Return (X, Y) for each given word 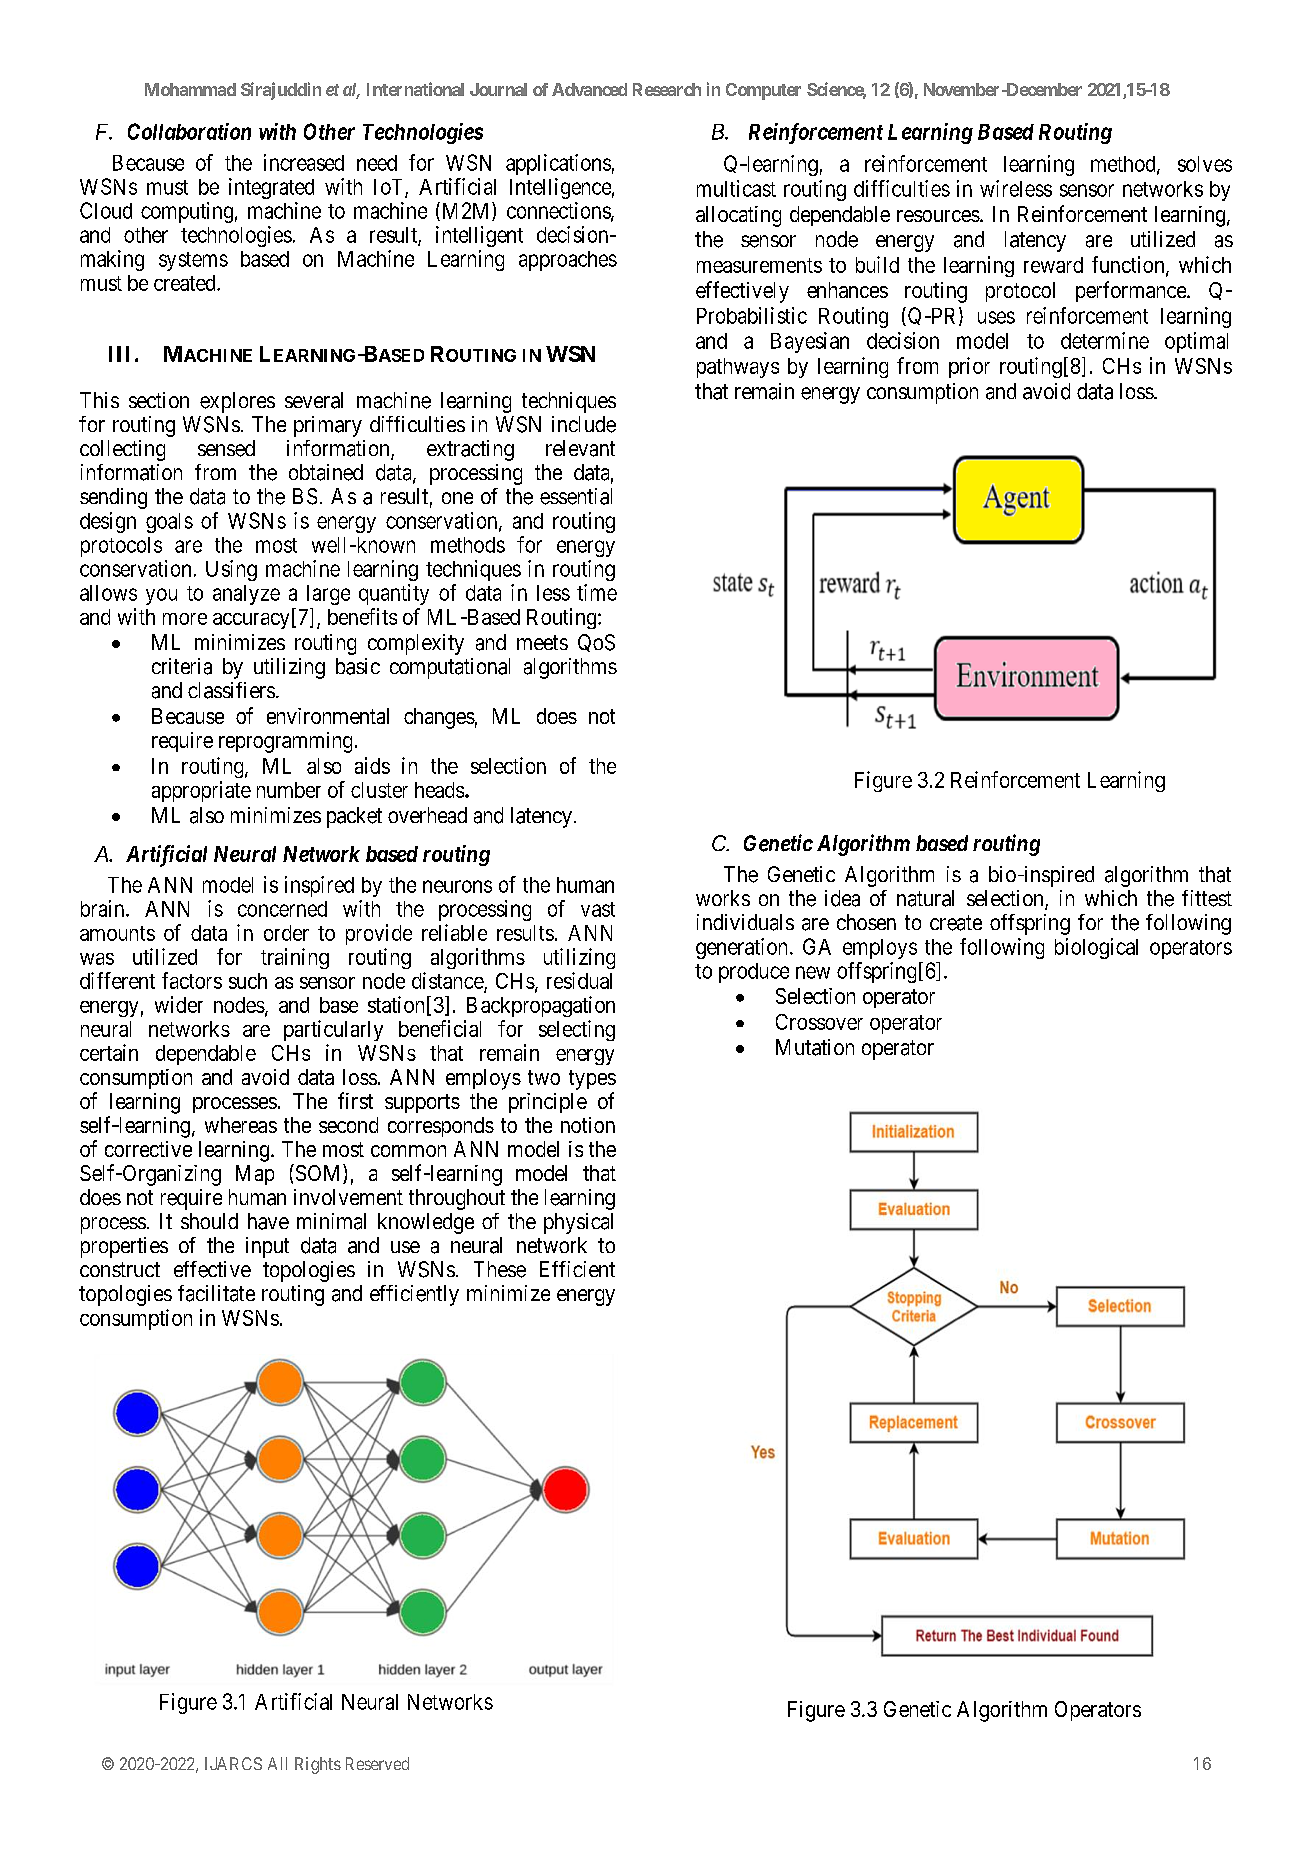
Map (255, 1175)
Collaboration (189, 131)
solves (1205, 164)
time (597, 592)
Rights (318, 1765)
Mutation (815, 1047)
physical (578, 1223)
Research (667, 89)
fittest (1207, 898)
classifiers (231, 690)
